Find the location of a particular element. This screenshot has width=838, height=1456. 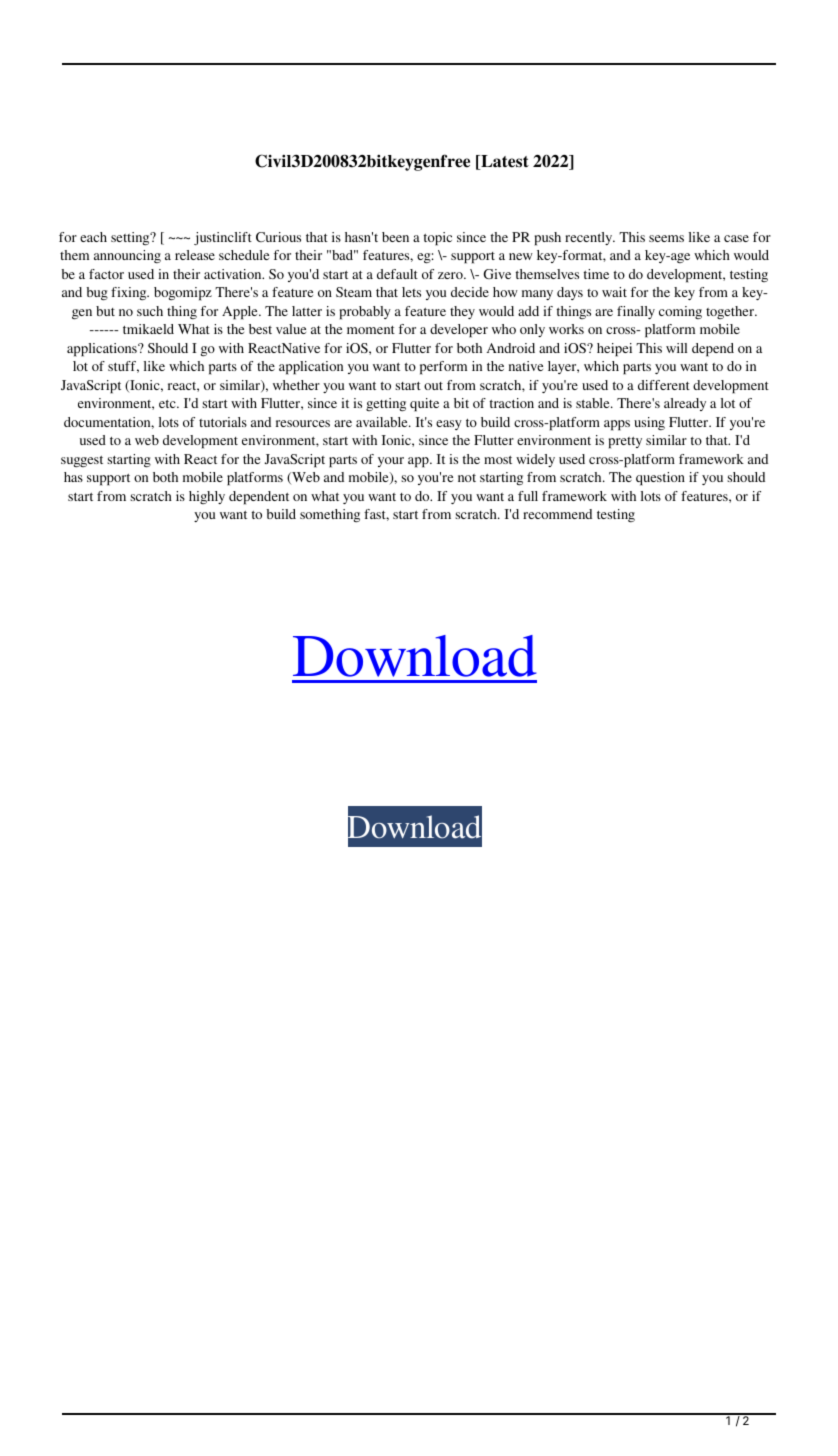

tutorials is located at coordinates (223, 422).
